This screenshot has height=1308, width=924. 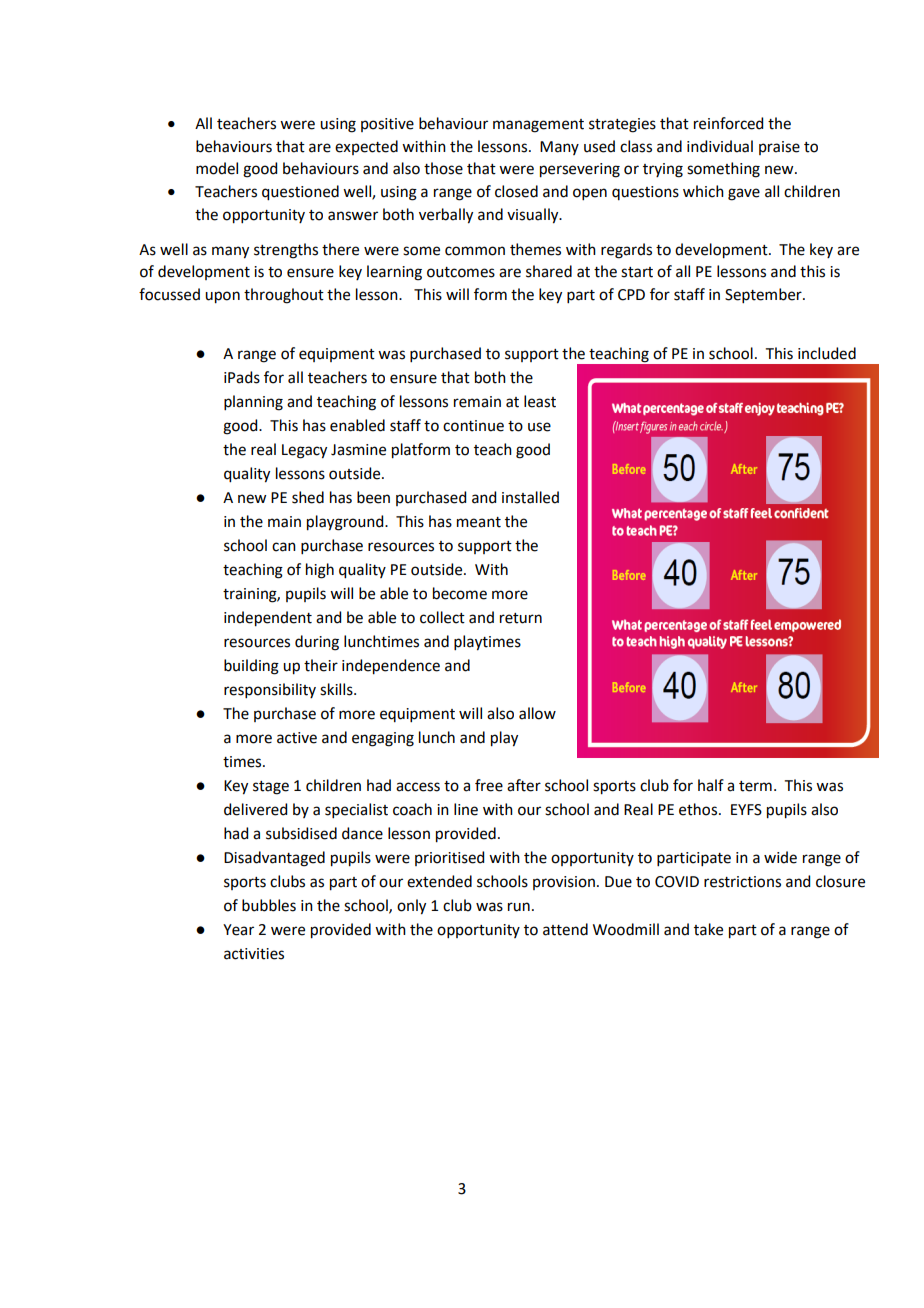 I want to click on Year, so click(x=238, y=930).
